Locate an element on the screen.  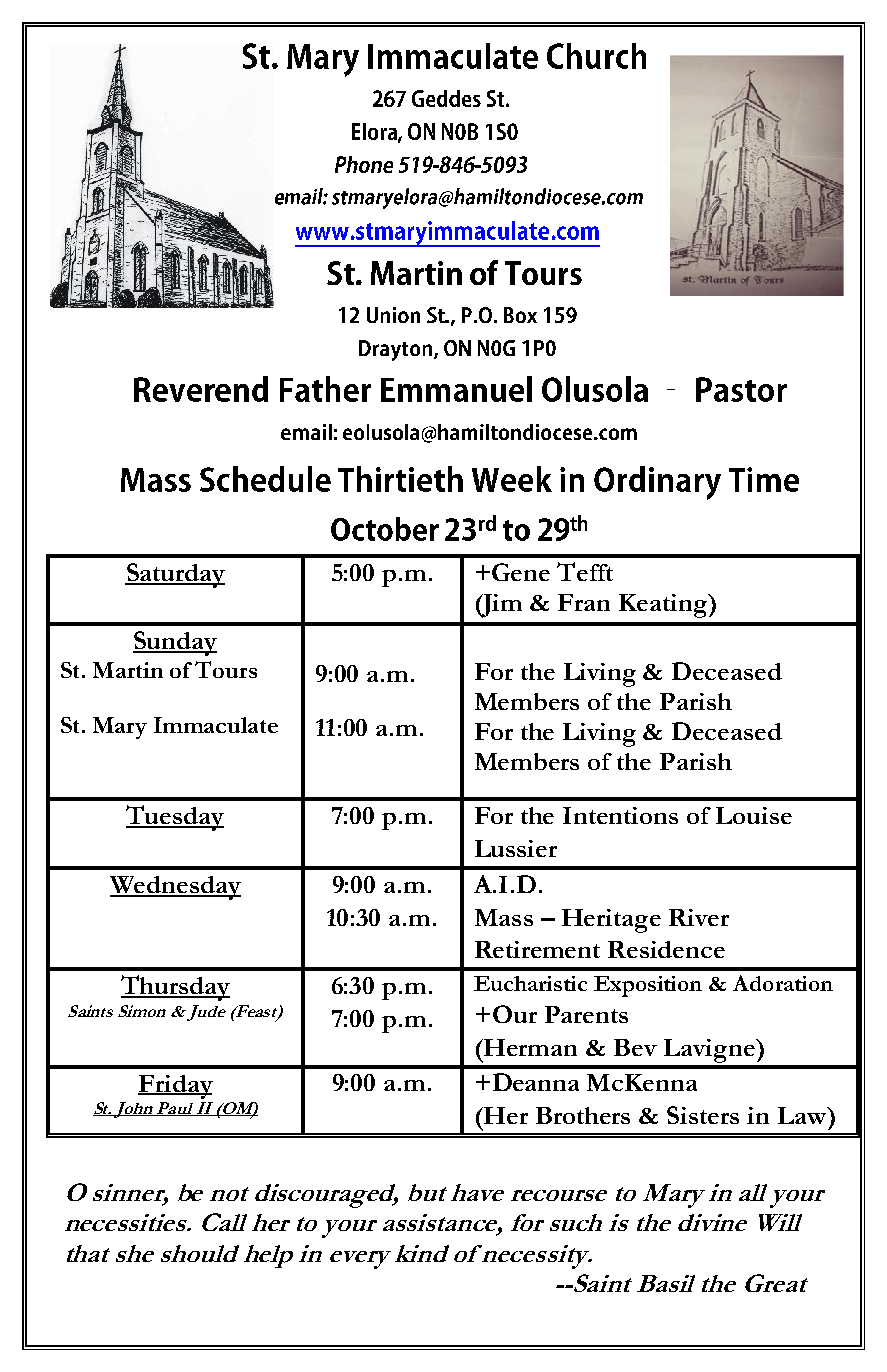
River is located at coordinates (699, 917).
